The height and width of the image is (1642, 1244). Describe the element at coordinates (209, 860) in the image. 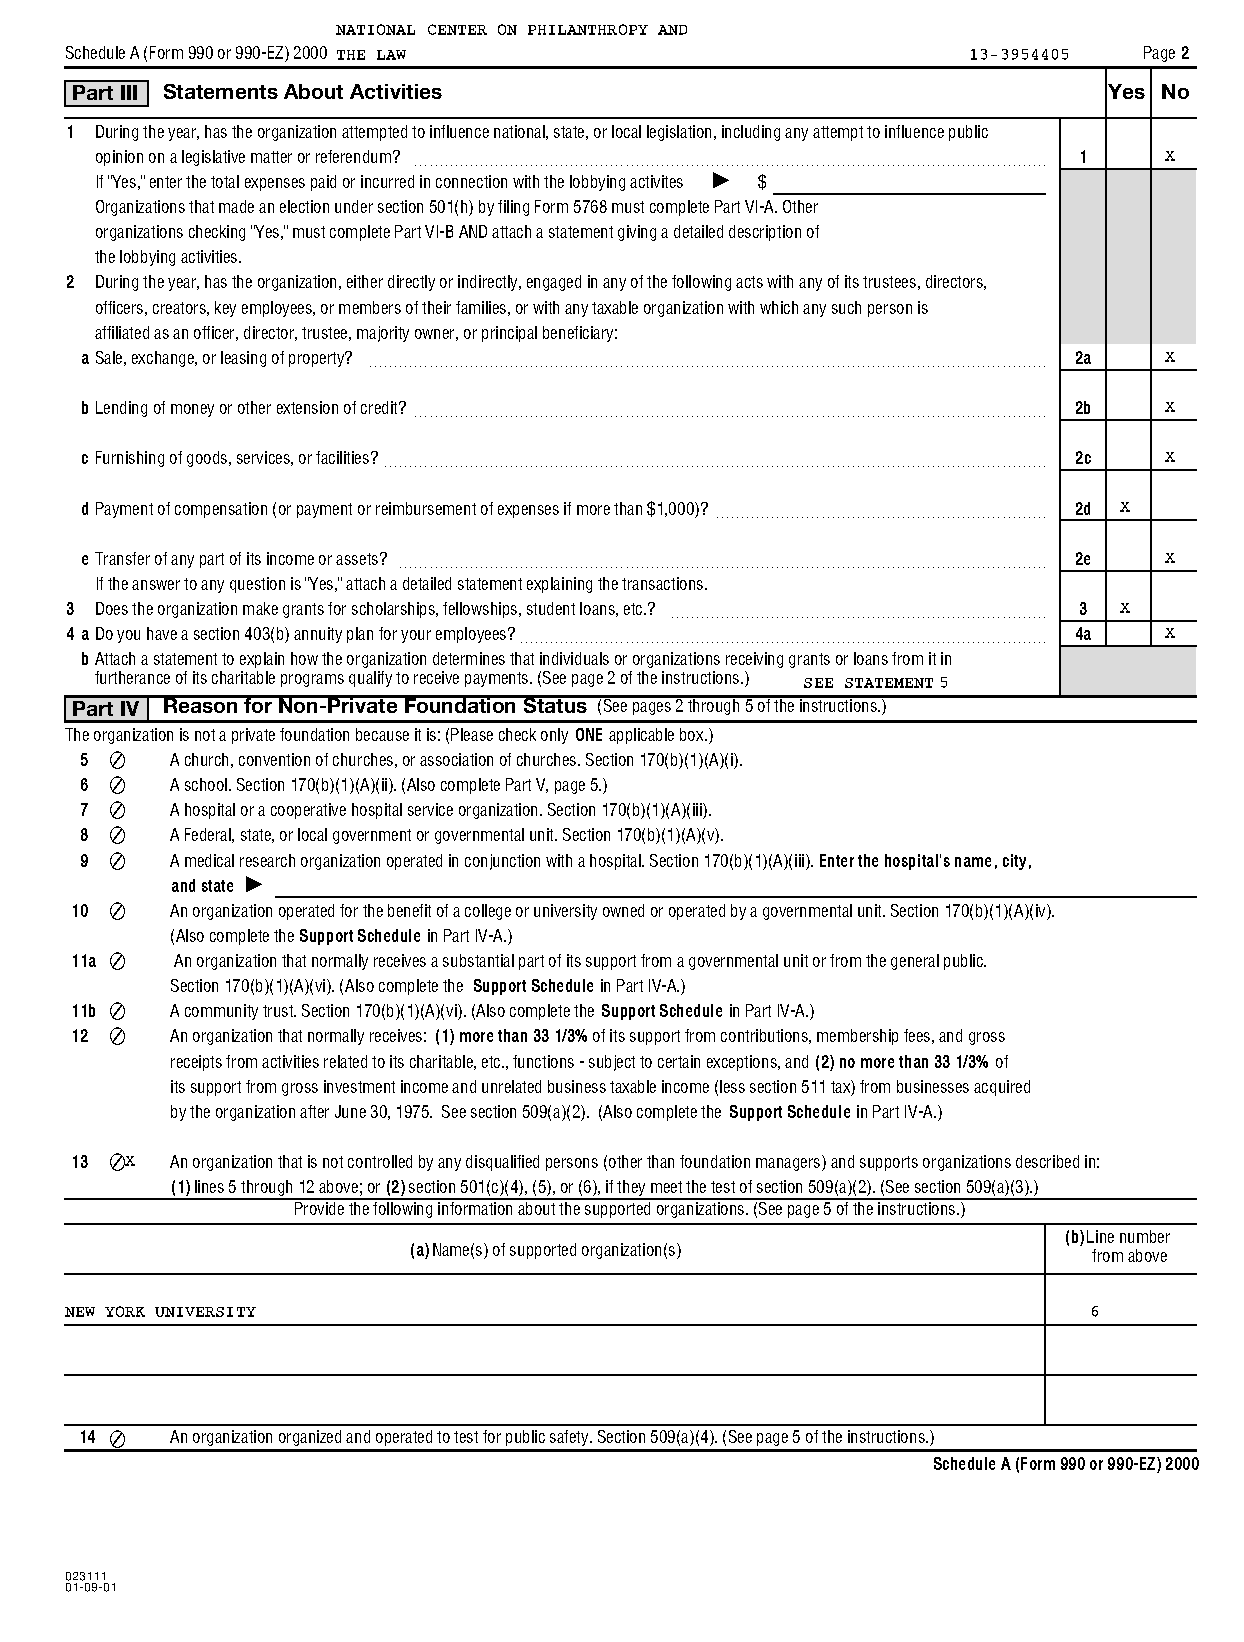

I see `medical` at that location.
